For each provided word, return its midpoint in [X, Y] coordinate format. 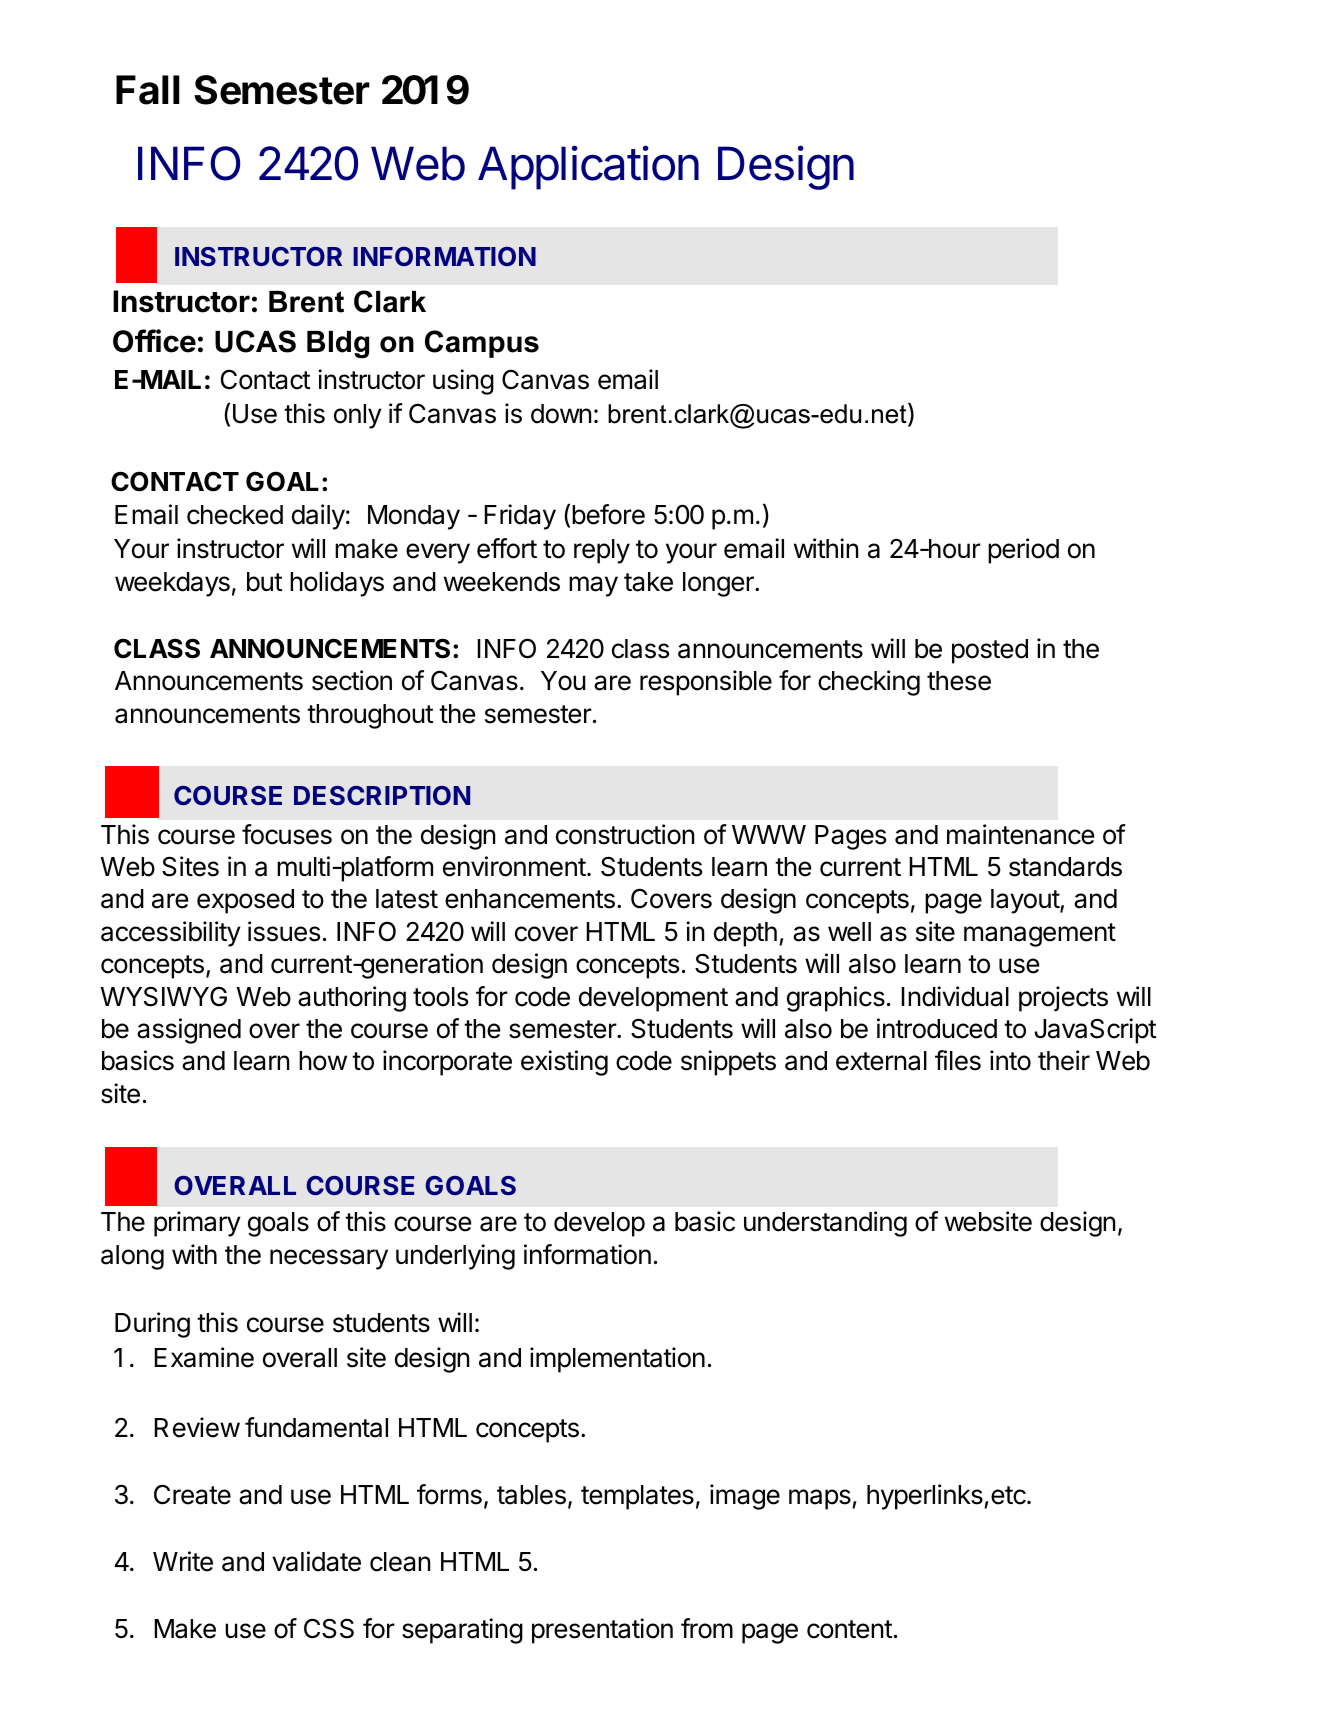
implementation [617, 1360]
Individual [955, 996]
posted [990, 651]
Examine [204, 1357]
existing [564, 1063]
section [352, 680]
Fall [148, 90]
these [959, 681]
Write [183, 1561]
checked [235, 515]
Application [588, 167]
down [561, 414]
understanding [825, 1224]
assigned [189, 1031]
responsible [706, 683]
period [1023, 551]
